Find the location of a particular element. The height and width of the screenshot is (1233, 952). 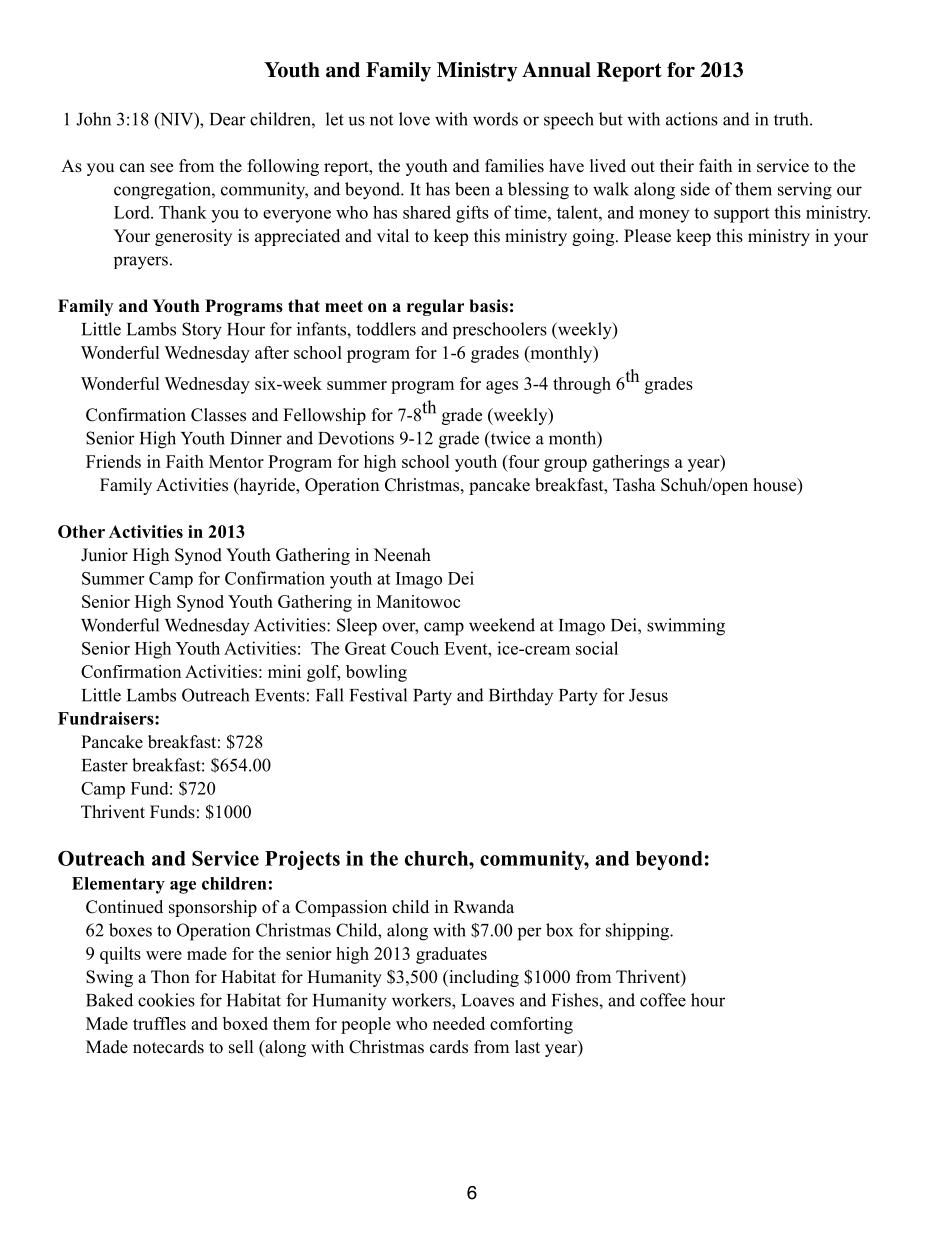

love is located at coordinates (414, 119).
